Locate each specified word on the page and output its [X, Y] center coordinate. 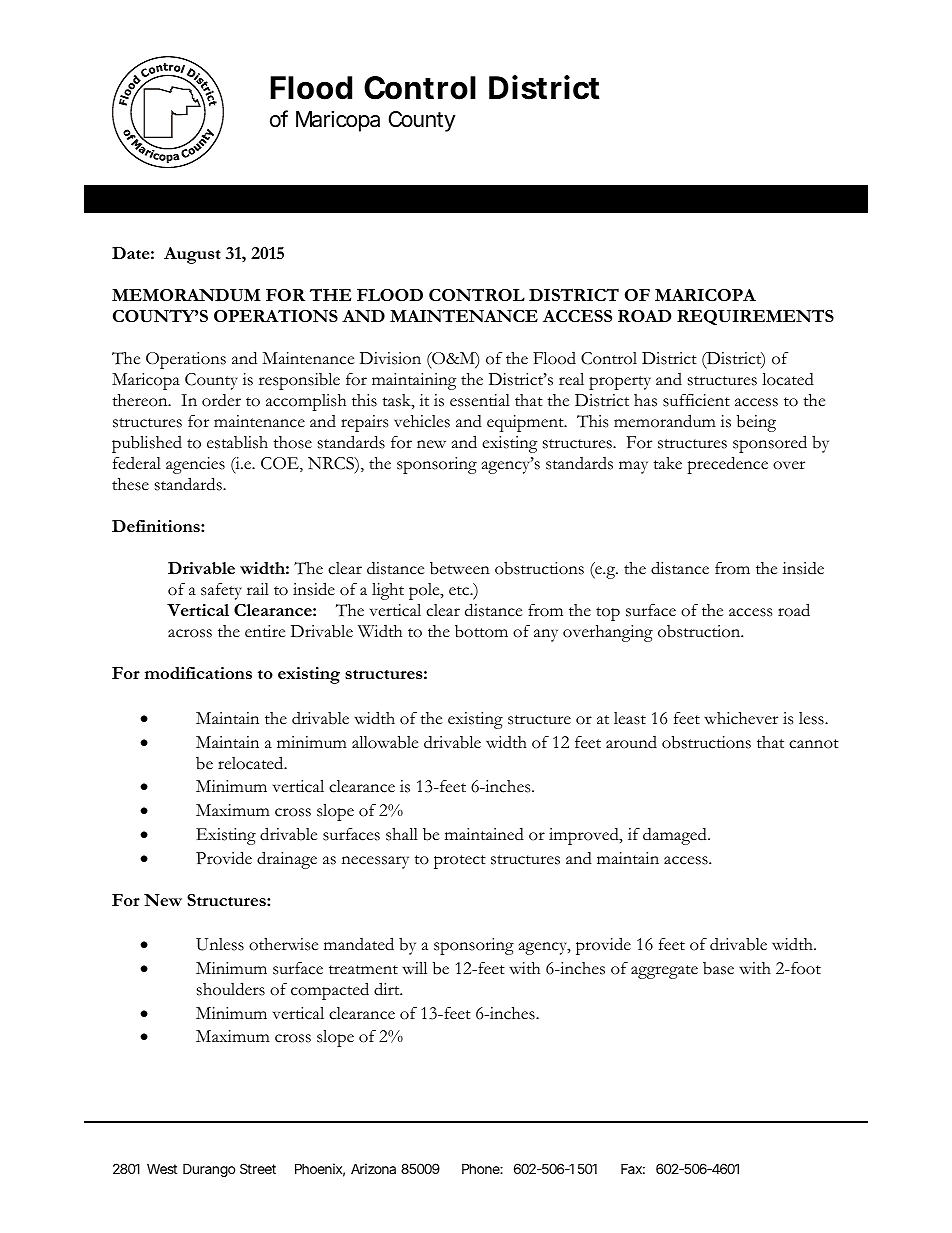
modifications [198, 673]
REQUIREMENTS [755, 317]
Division [390, 358]
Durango [209, 1170]
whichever [741, 718]
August [192, 255]
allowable [385, 742]
